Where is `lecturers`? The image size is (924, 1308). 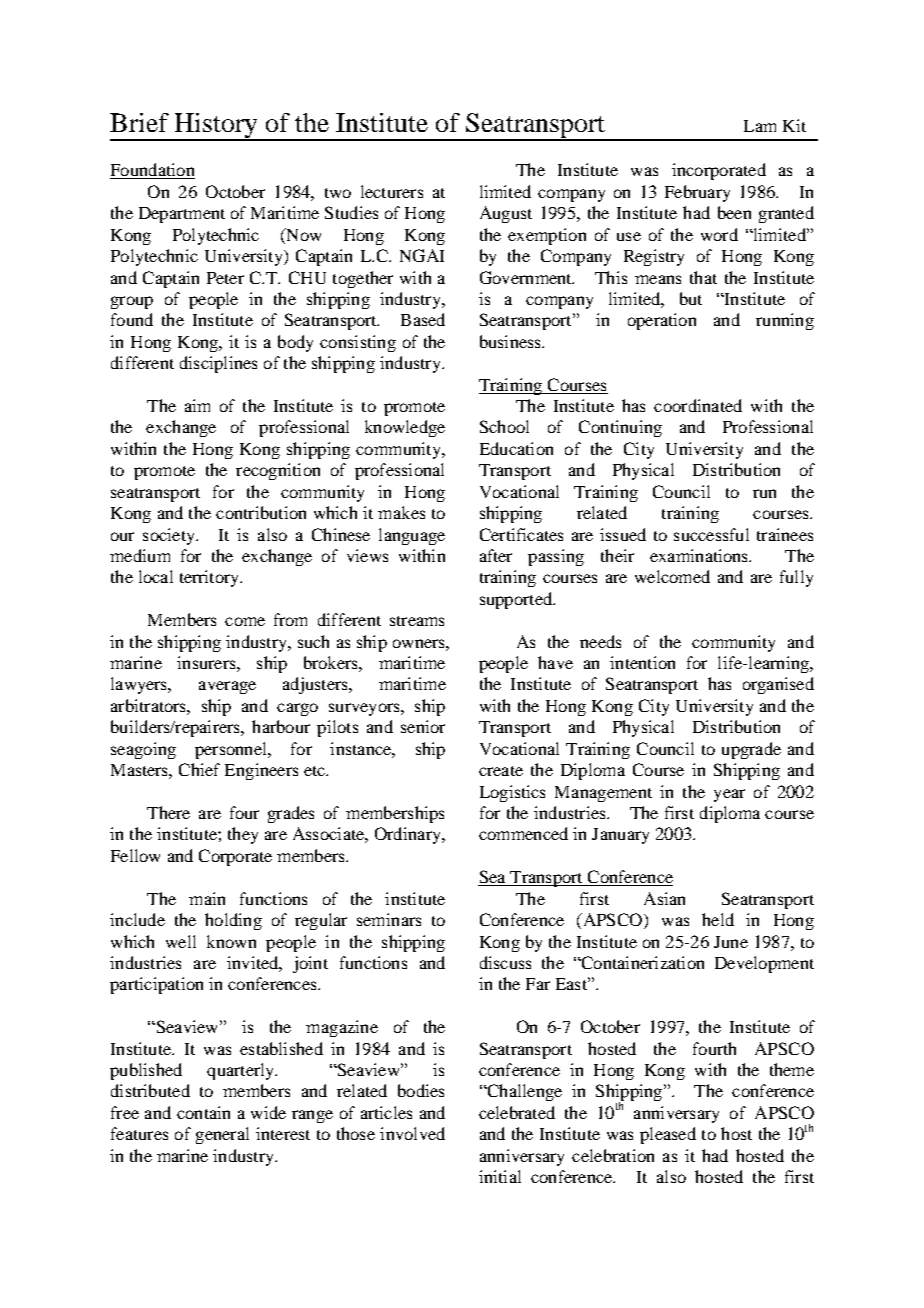 lecturers is located at coordinates (392, 191).
